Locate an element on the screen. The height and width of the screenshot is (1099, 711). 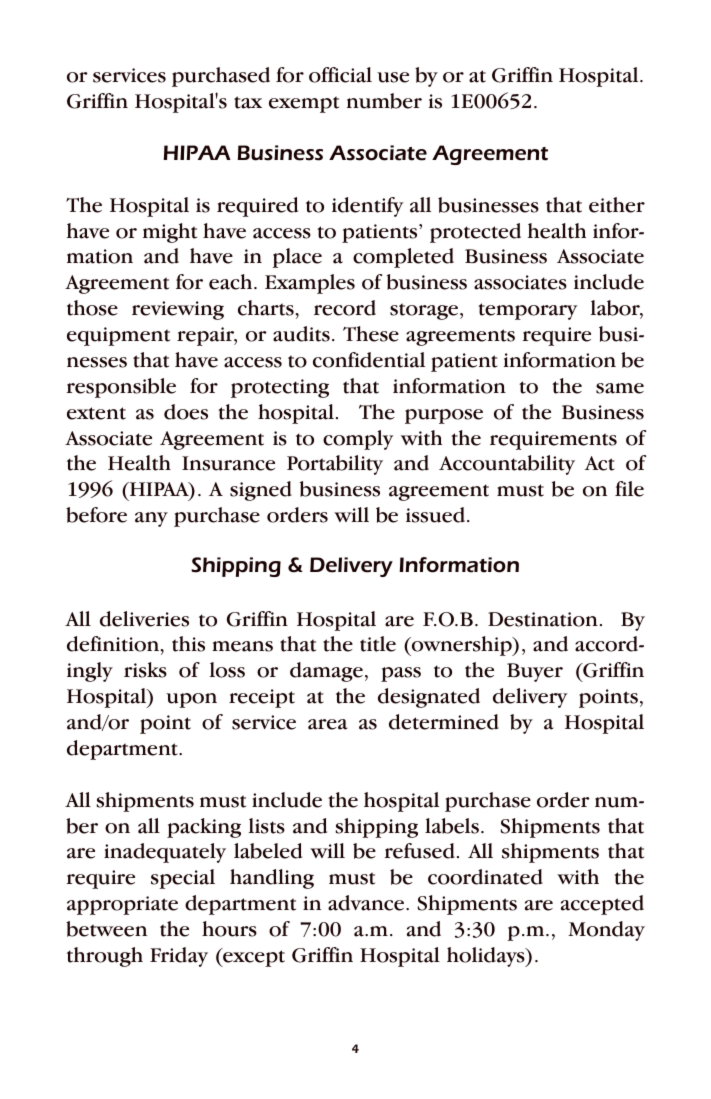
advance is located at coordinates (366, 903).
